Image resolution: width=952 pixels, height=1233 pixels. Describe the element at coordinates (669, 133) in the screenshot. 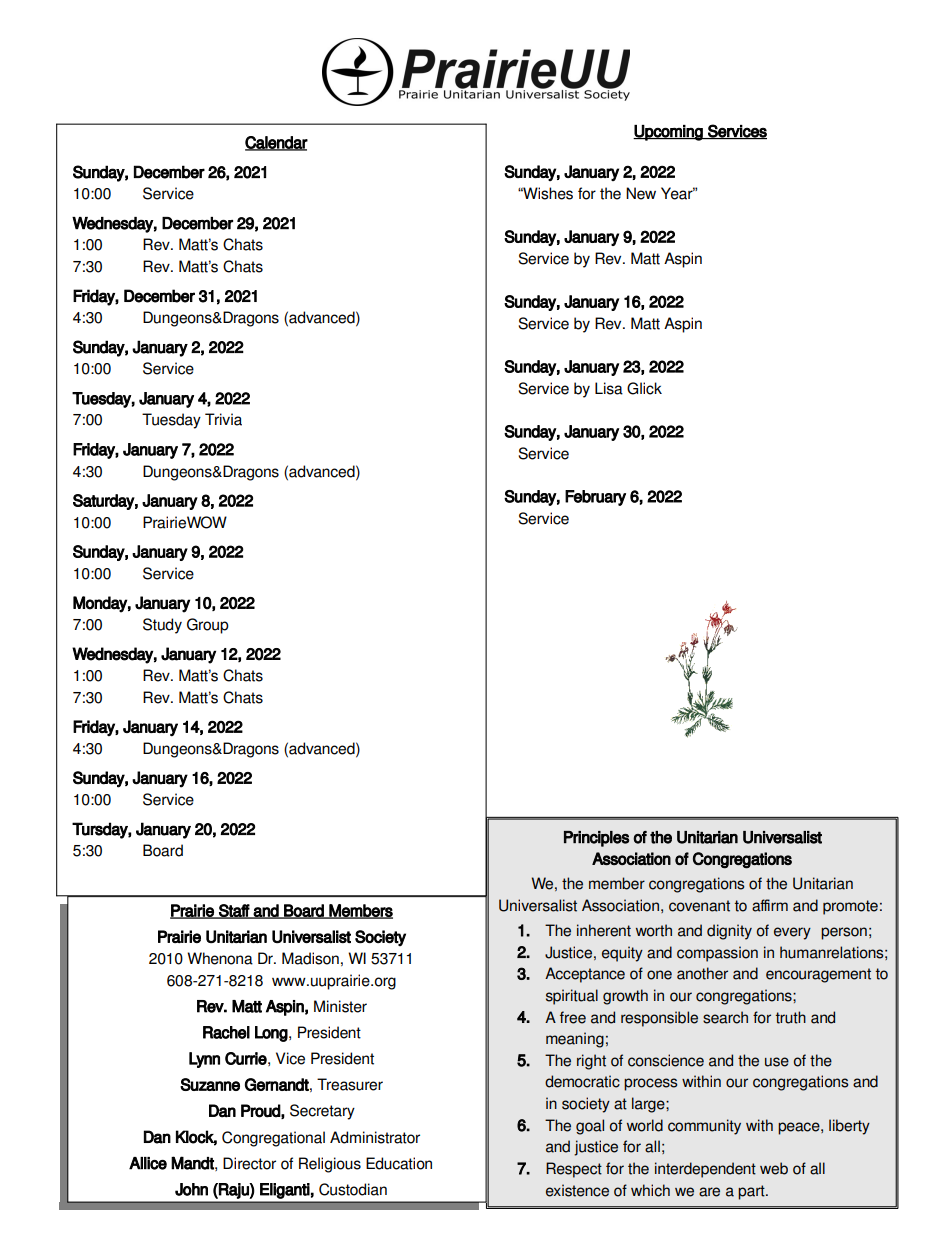

I see `Upcoming` at that location.
